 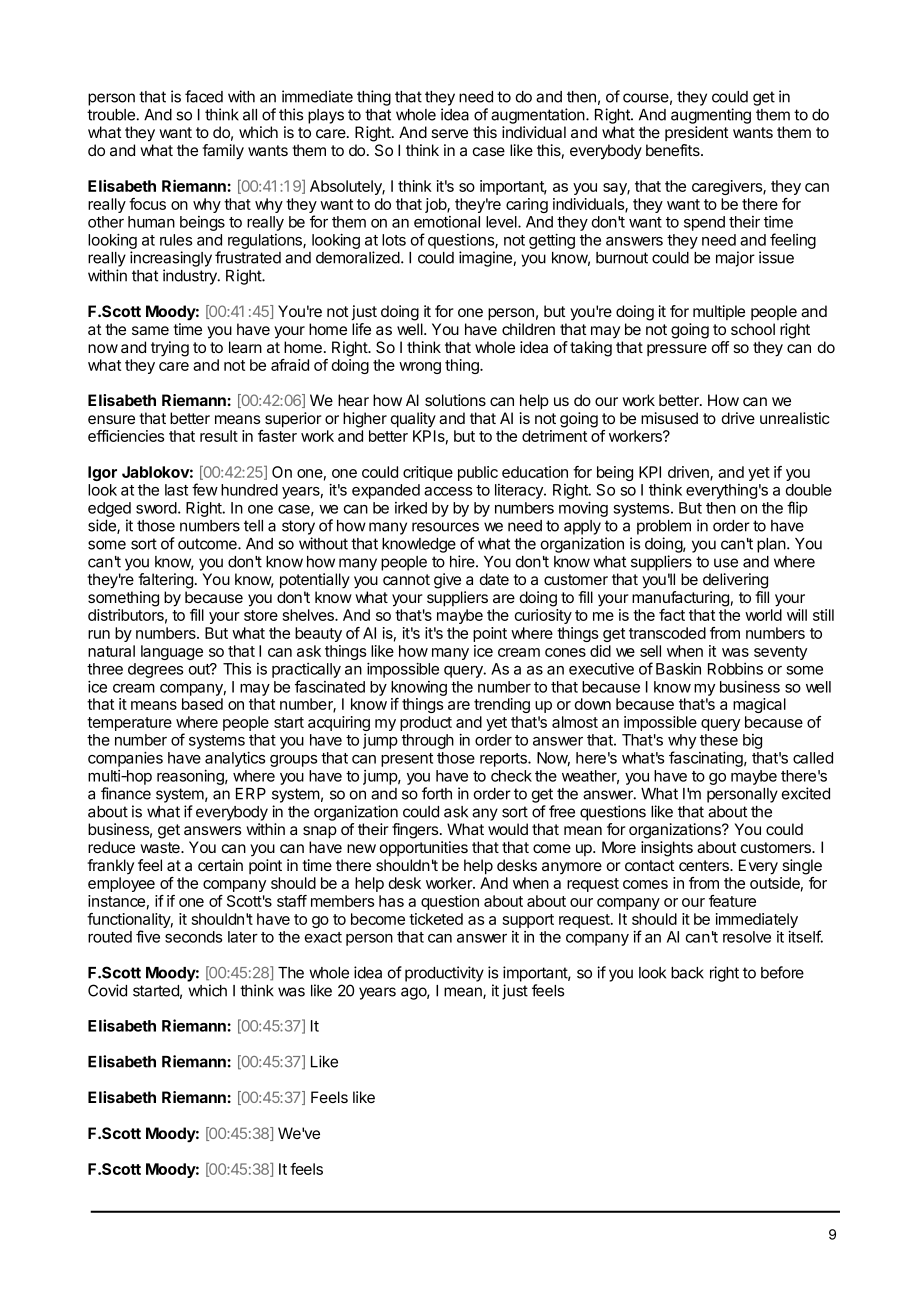 What do you see at coordinates (449, 133) in the screenshot?
I see `serve` at bounding box center [449, 133].
